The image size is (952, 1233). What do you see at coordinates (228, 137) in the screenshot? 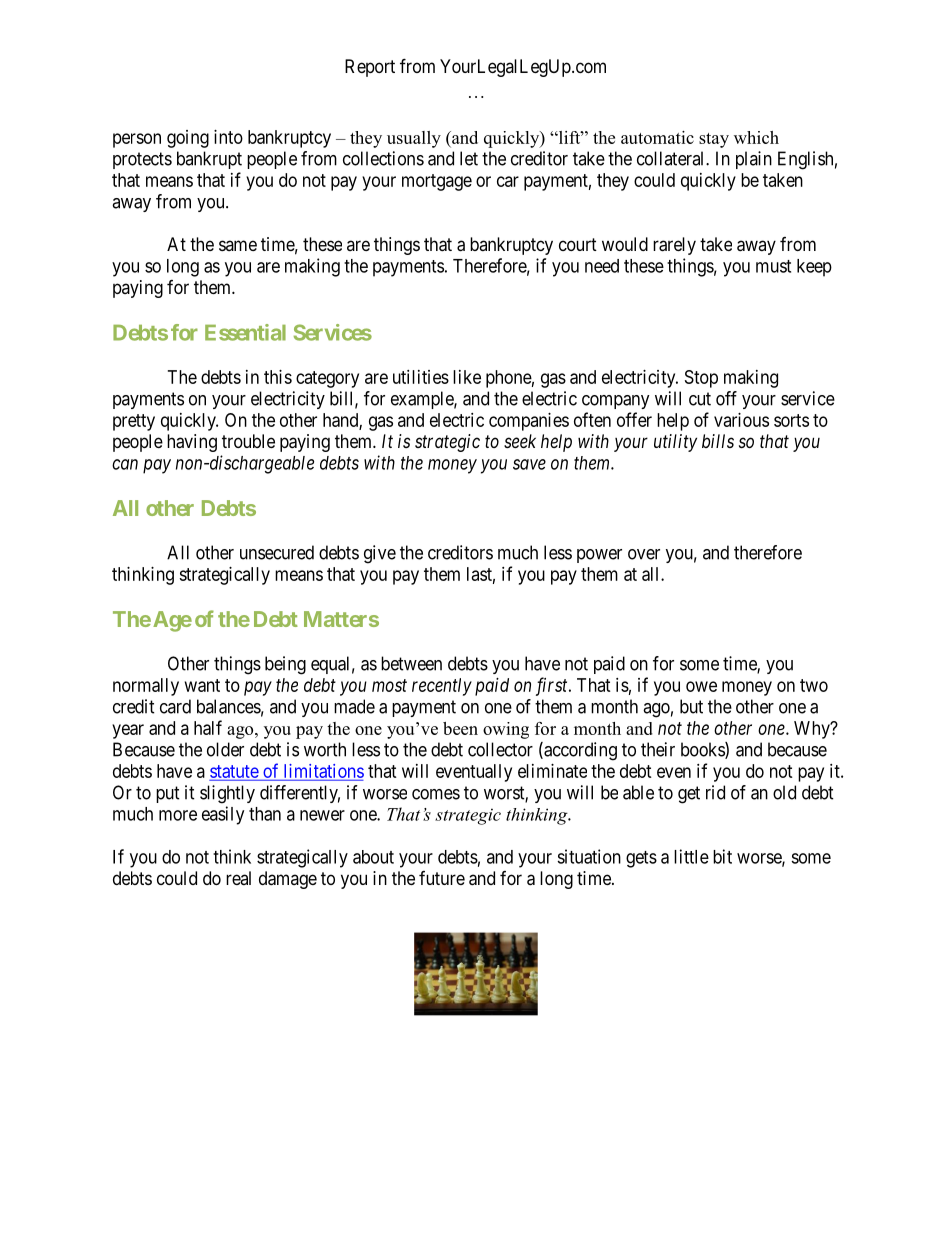
I see `into` at bounding box center [228, 137].
